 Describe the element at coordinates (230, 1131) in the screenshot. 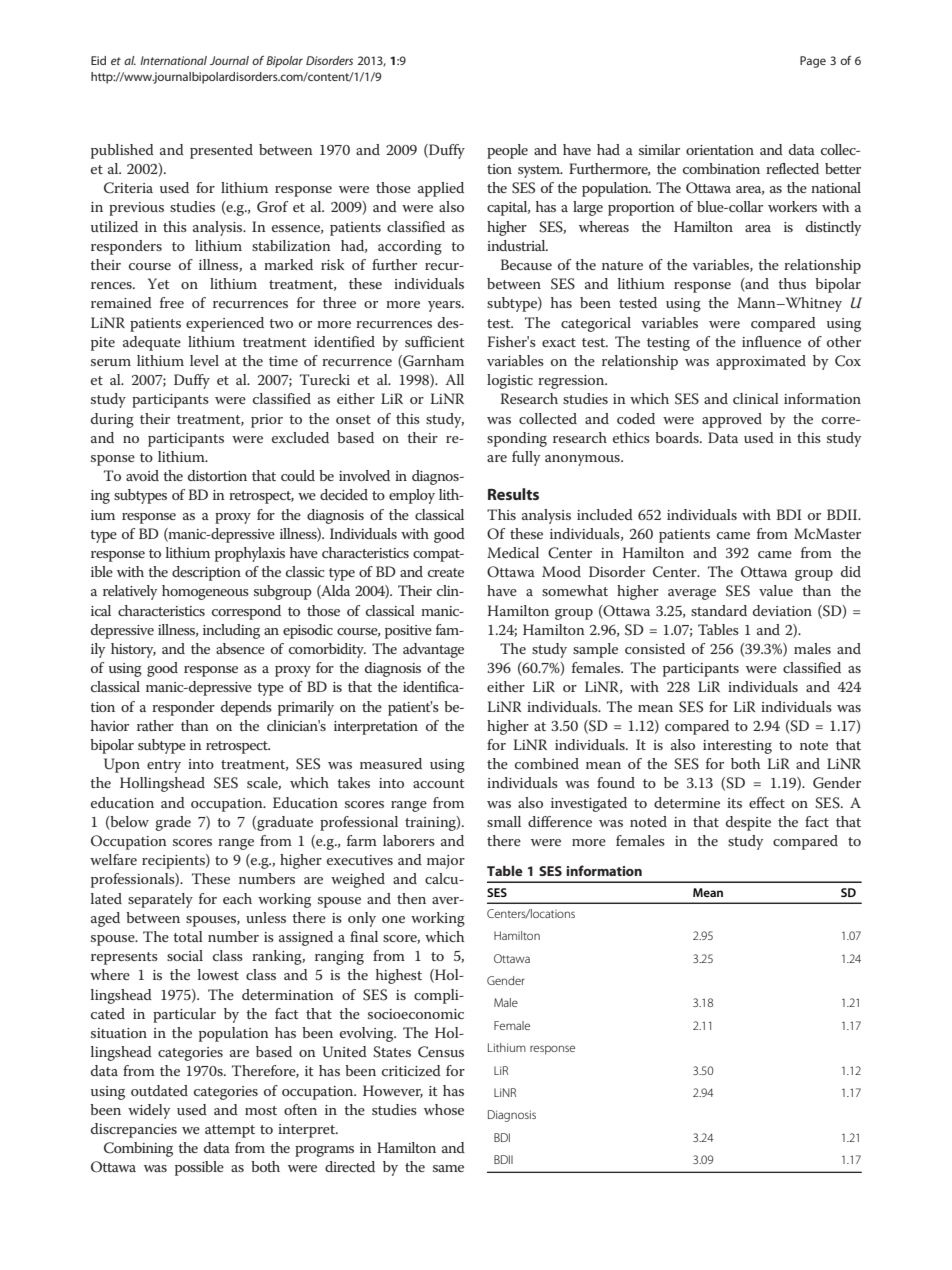

I see `attempt` at that location.
